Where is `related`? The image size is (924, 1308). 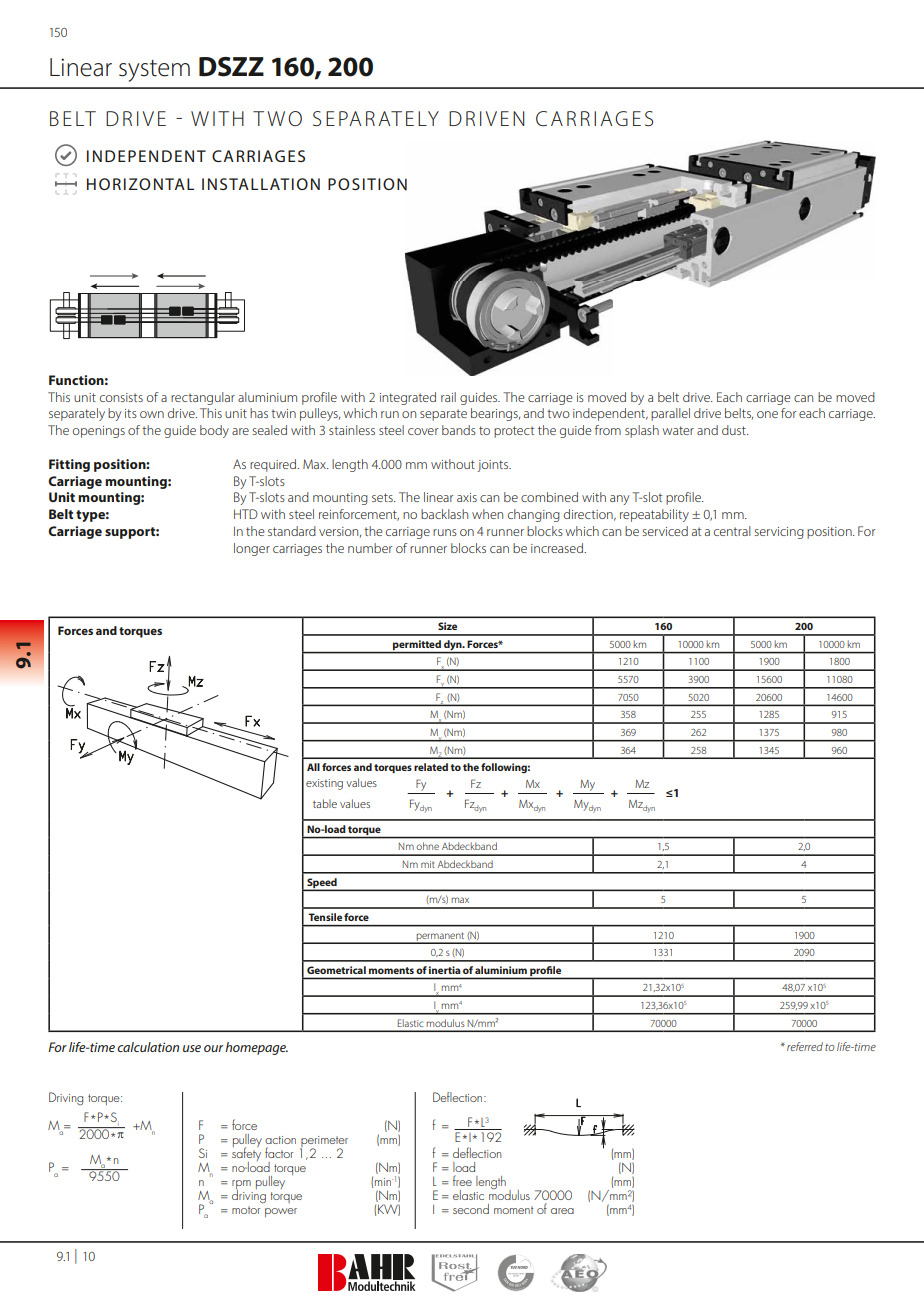
related is located at coordinates (431, 767).
